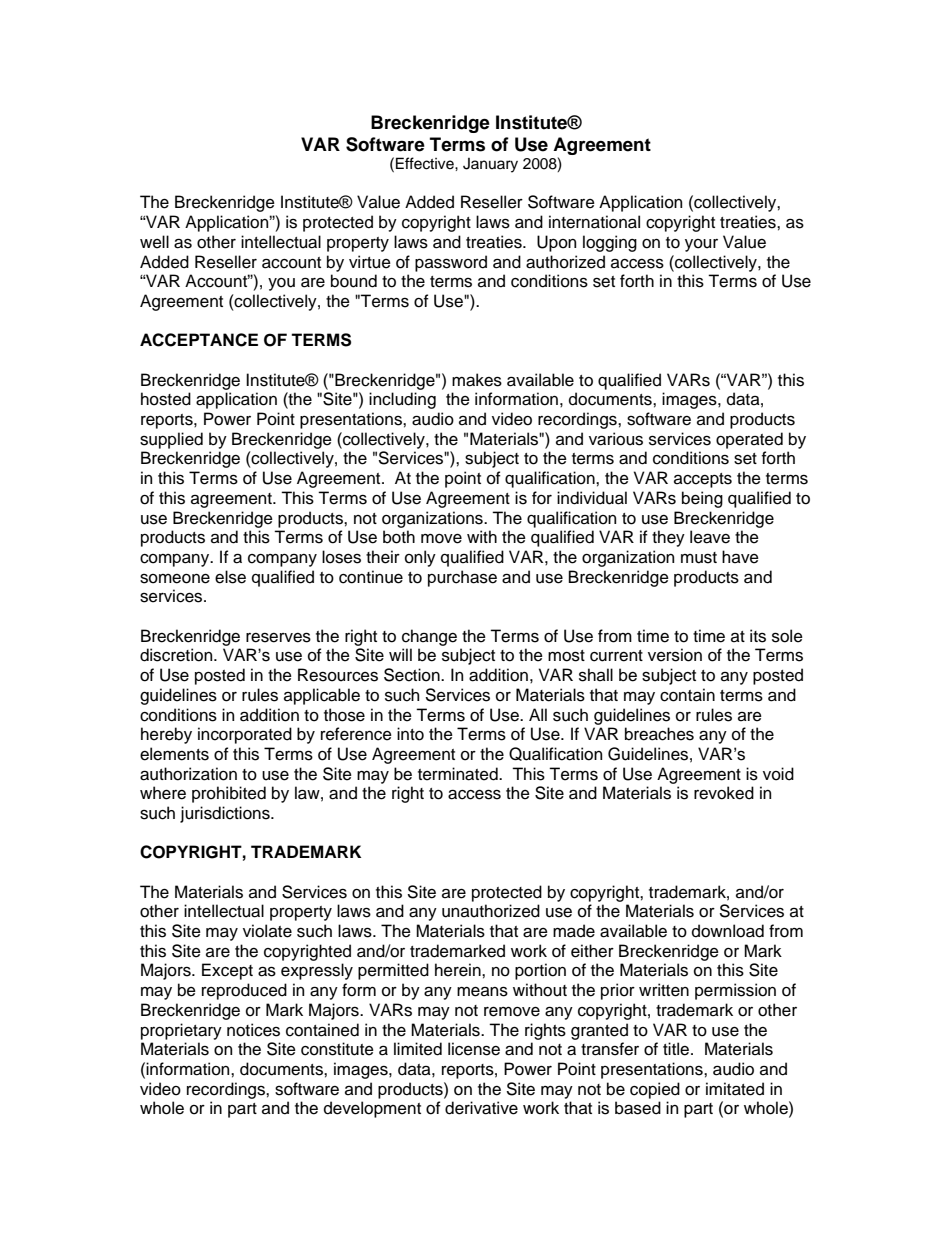  What do you see at coordinates (429, 637) in the screenshot?
I see `change` at bounding box center [429, 637].
